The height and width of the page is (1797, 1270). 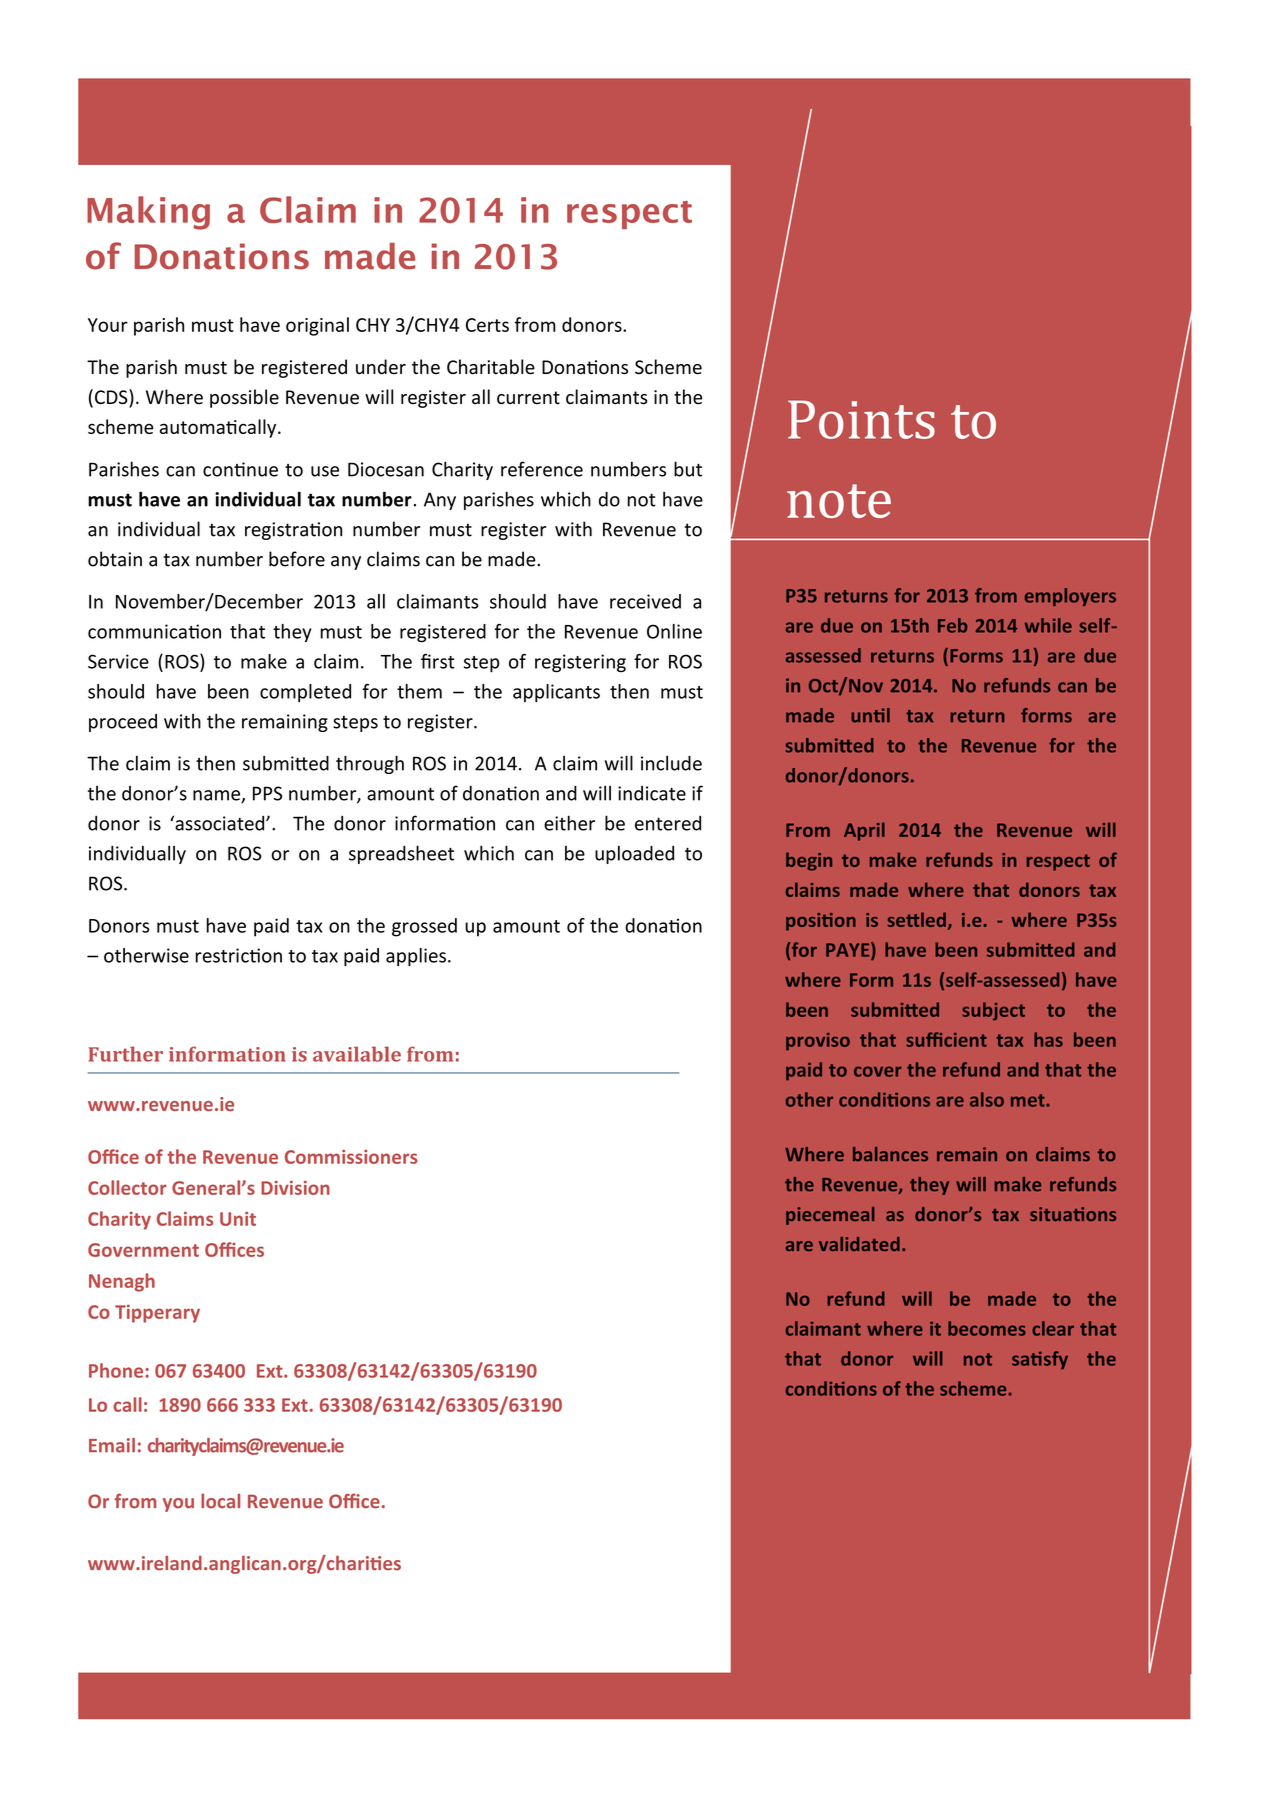 What do you see at coordinates (148, 213) in the page?
I see `Making` at bounding box center [148, 213].
